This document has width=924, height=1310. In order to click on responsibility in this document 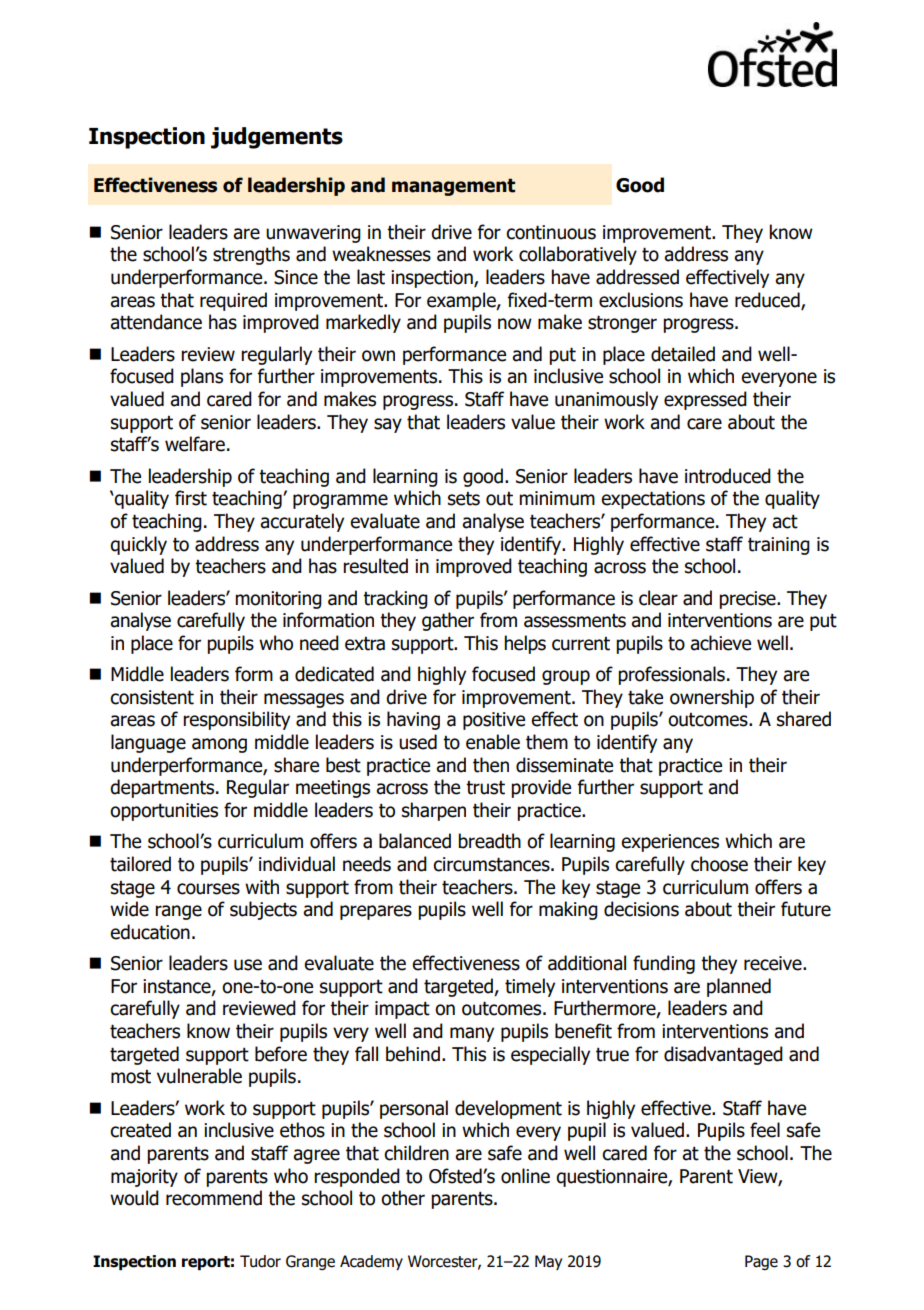, I will do `click(236, 720)`.
